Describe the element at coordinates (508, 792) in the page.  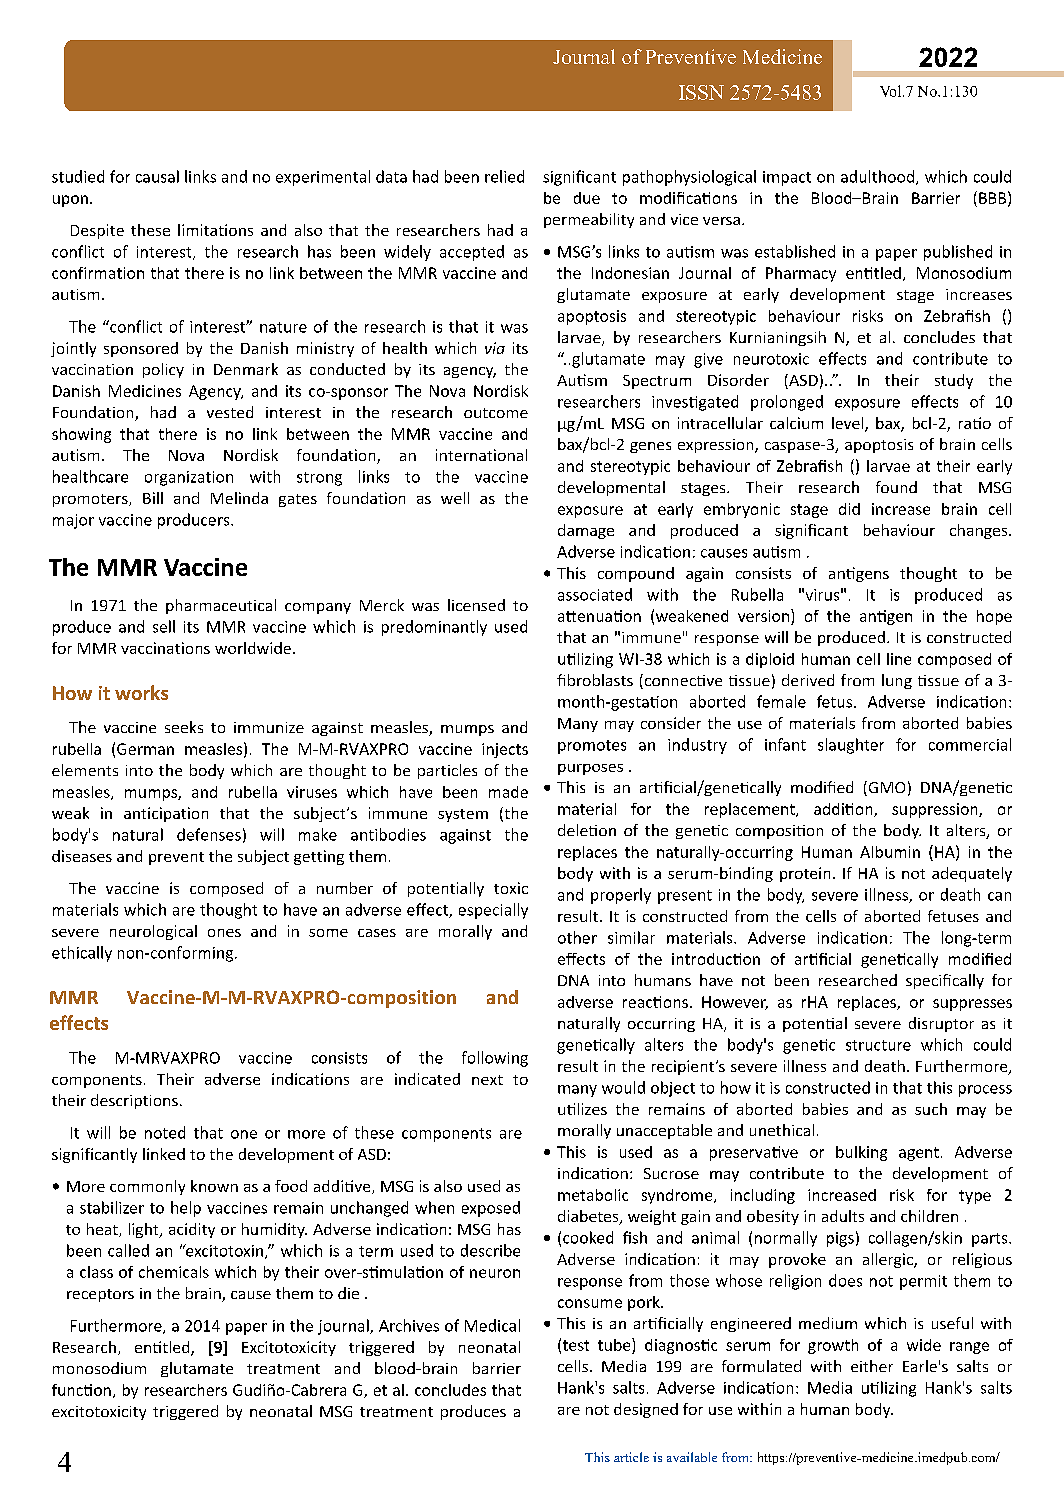
I see `made` at that location.
